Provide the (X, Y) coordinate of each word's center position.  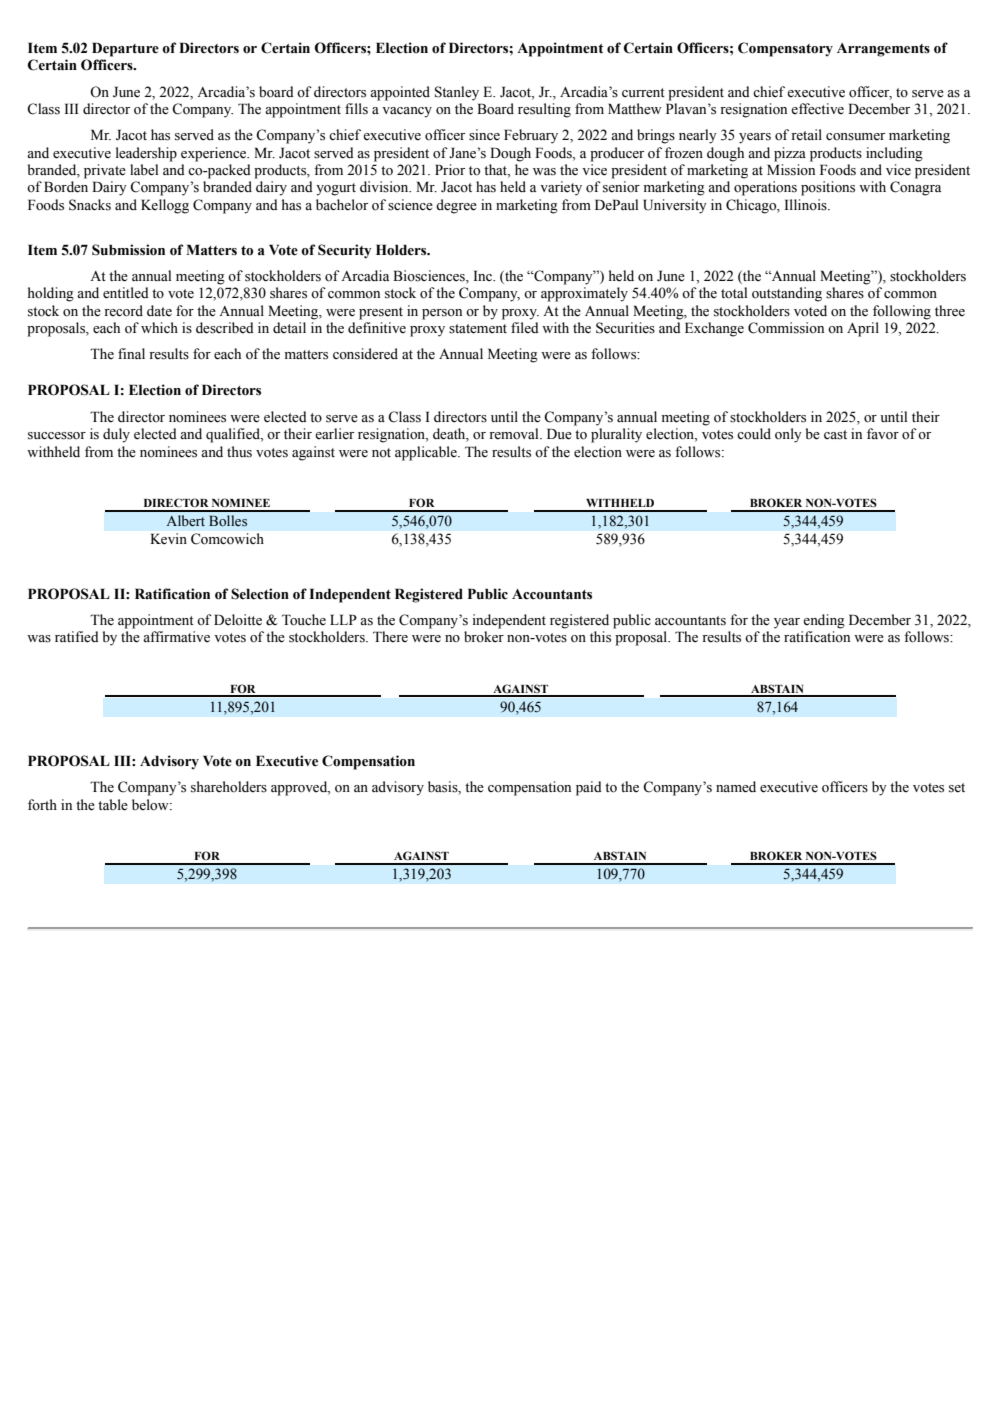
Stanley (457, 93)
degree (456, 206)
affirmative (176, 637)
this (600, 637)
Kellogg (165, 206)
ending (824, 621)
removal (515, 434)
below (151, 805)
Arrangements (883, 50)
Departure (125, 49)
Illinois (807, 205)
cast (835, 435)
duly (116, 435)
